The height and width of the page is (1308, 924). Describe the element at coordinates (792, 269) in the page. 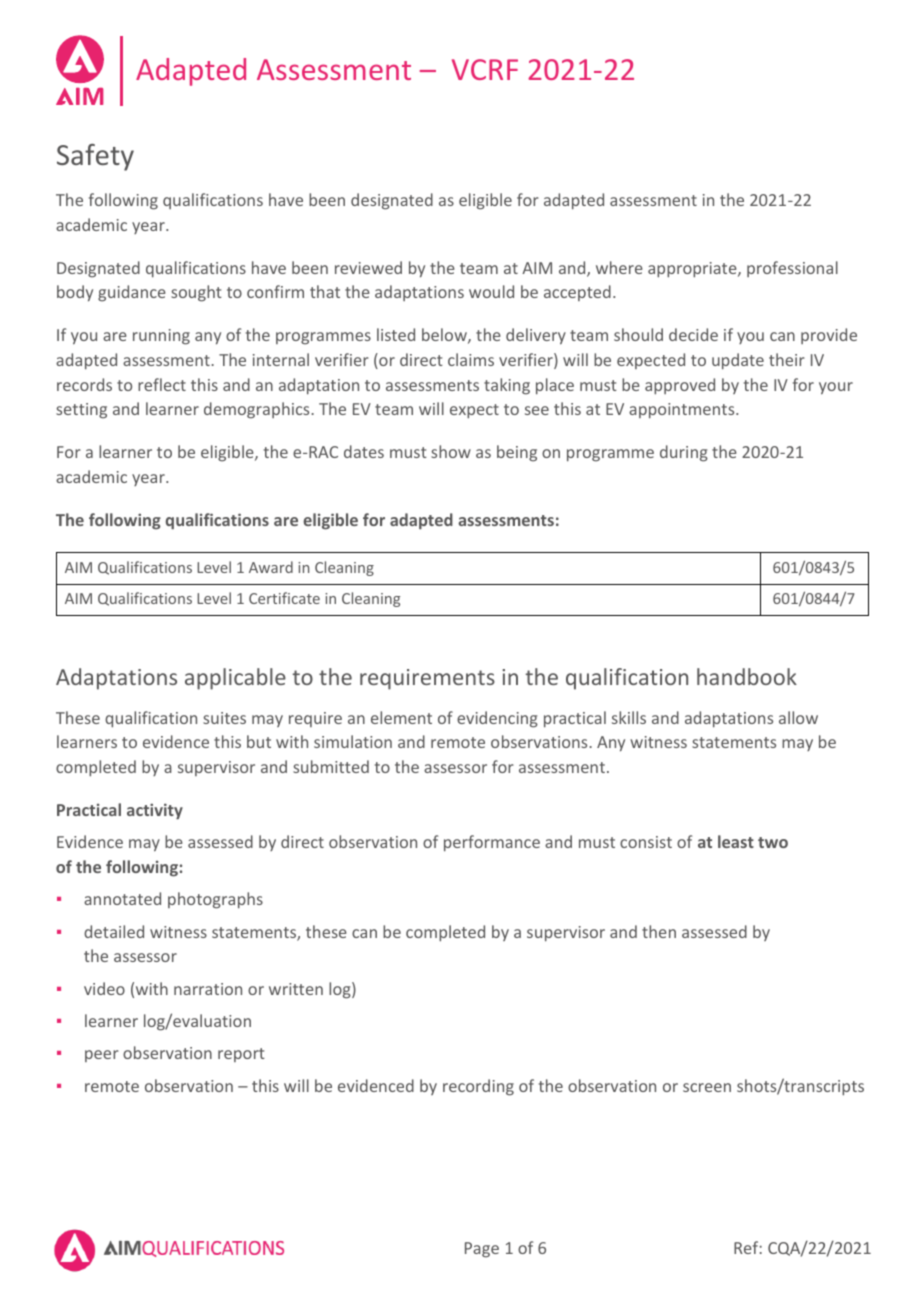

I see `professional` at that location.
